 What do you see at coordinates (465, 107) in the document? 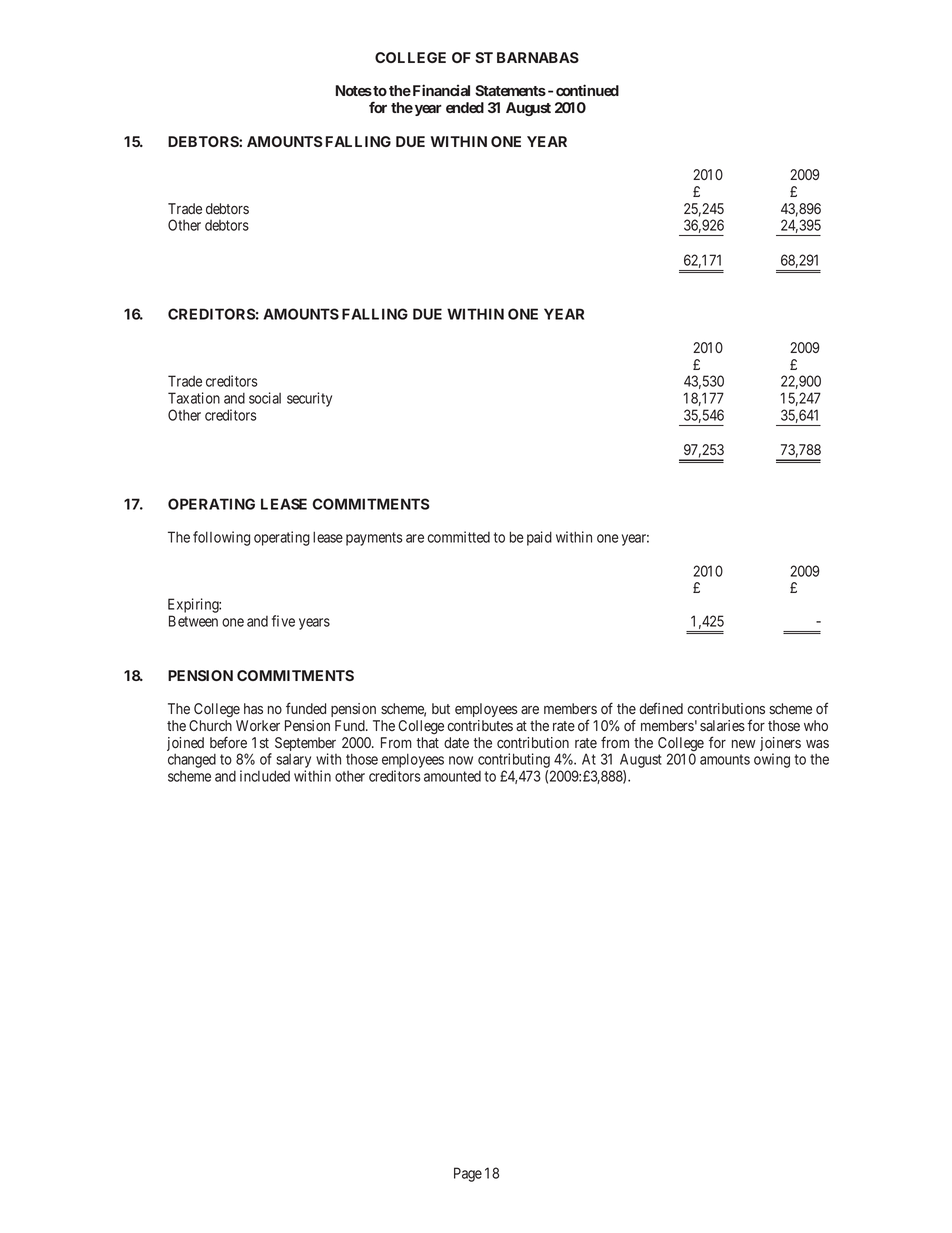
I see `ended` at bounding box center [465, 107].
